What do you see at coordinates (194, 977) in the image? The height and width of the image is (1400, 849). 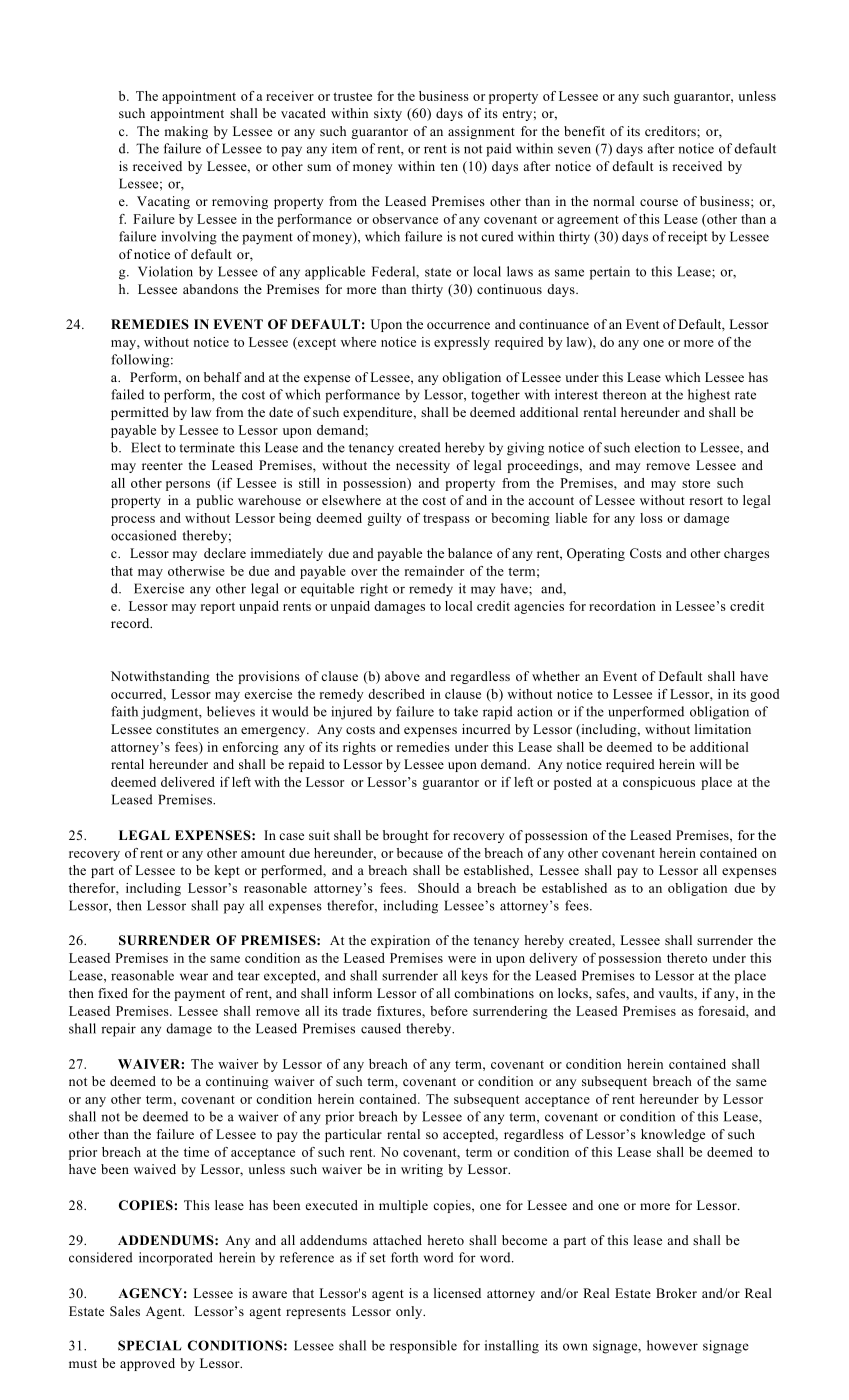 I see `wear` at bounding box center [194, 977].
